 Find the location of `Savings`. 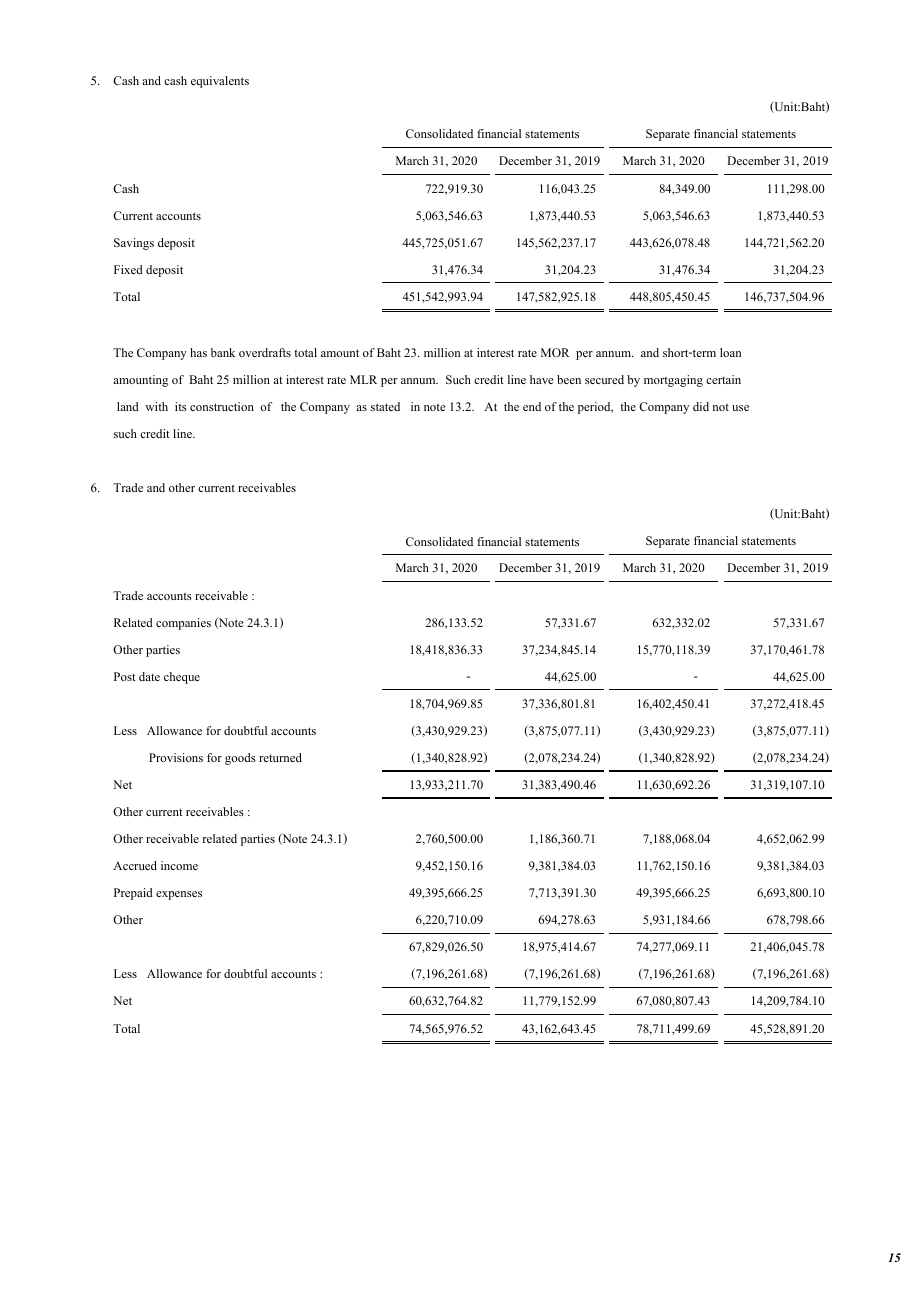

Savings is located at coordinates (134, 244).
